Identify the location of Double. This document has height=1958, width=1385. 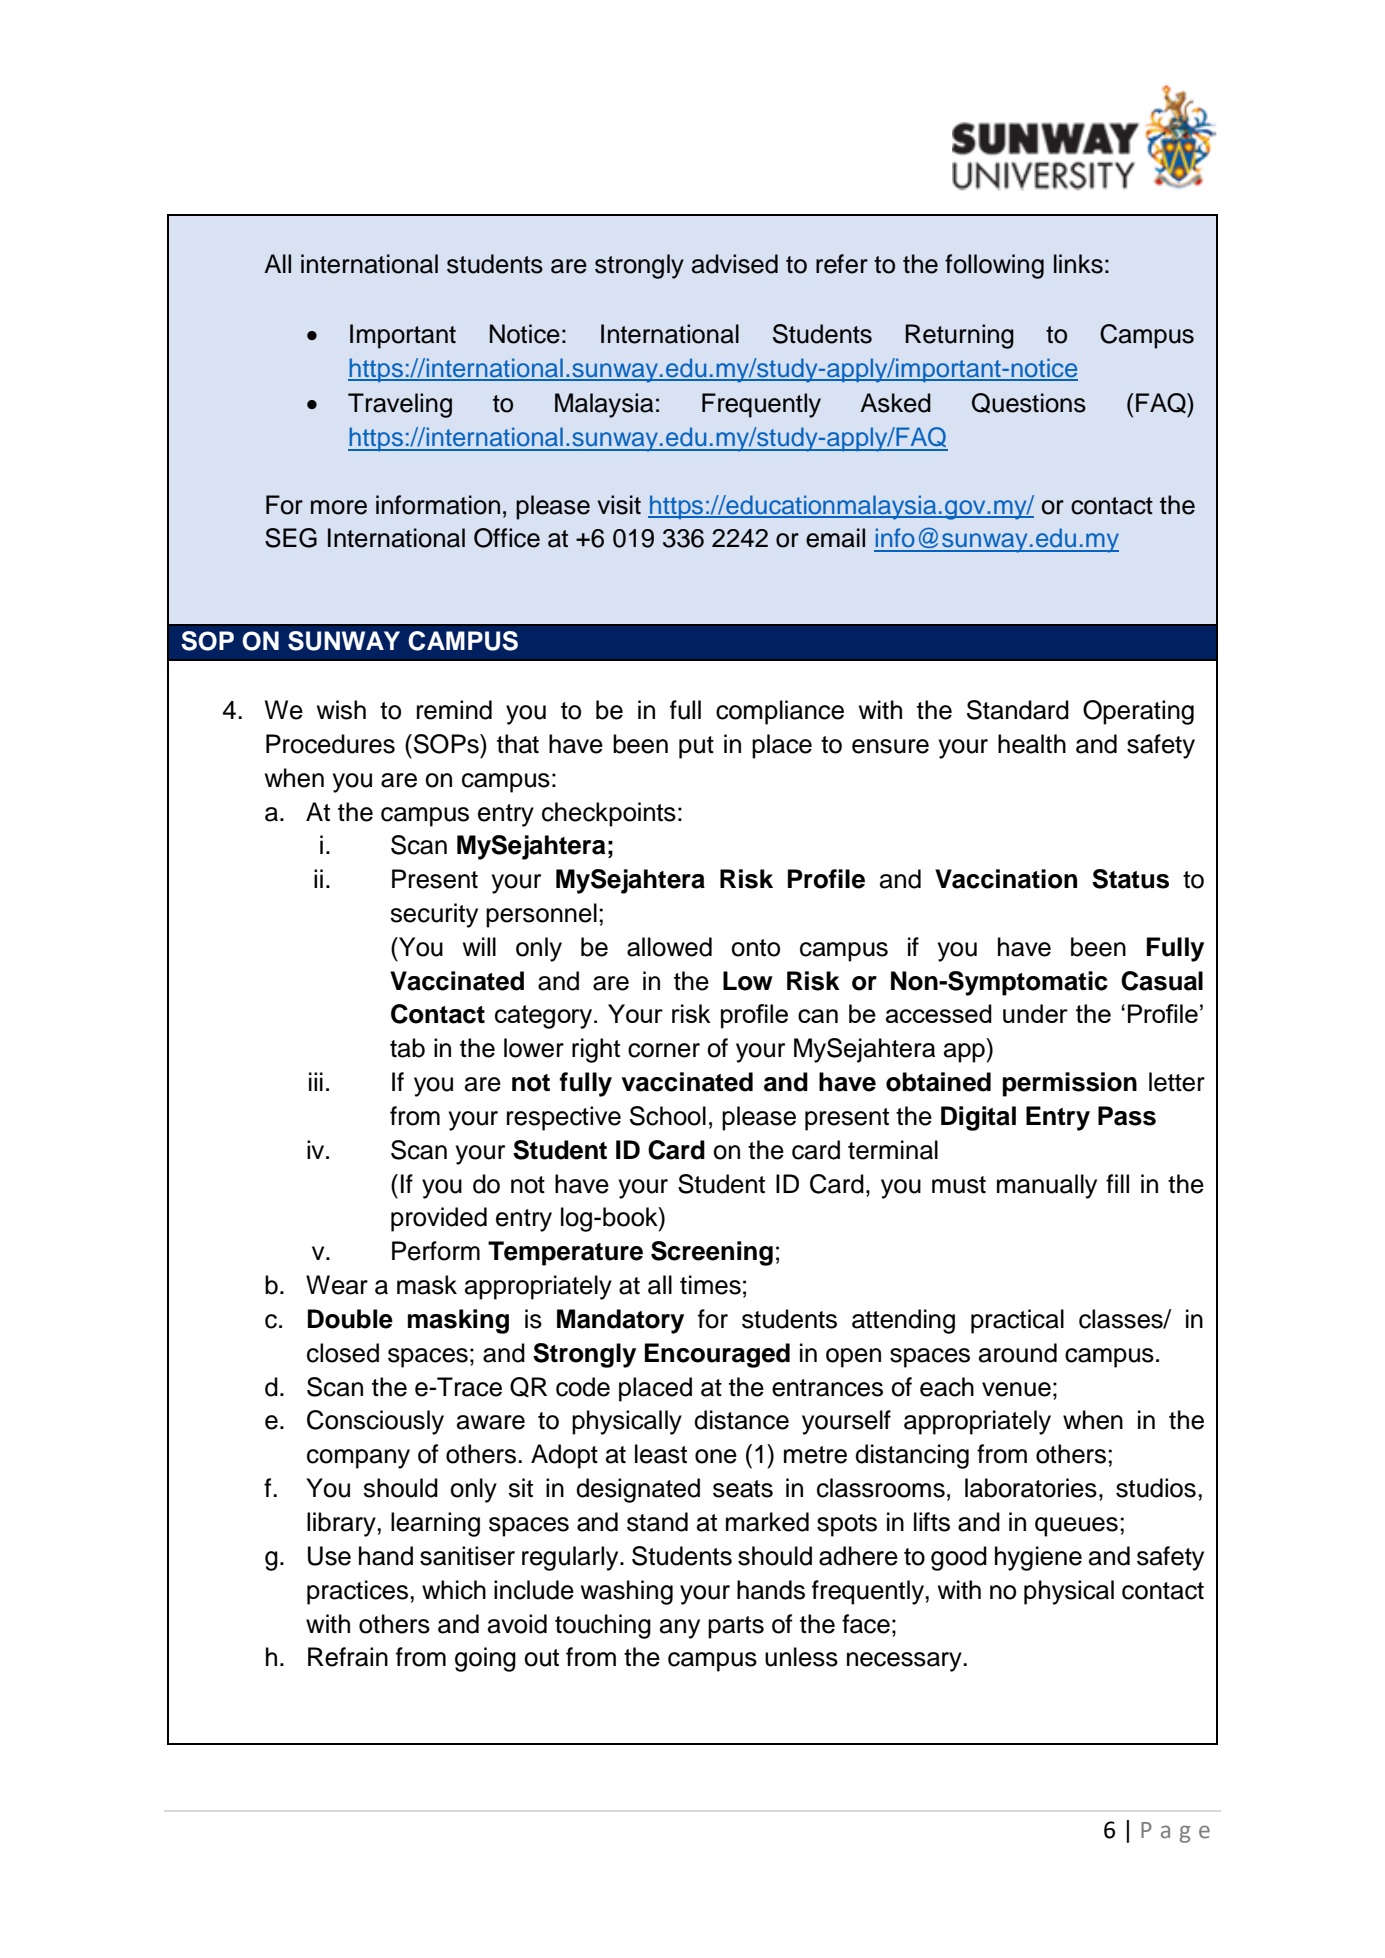
(350, 1319).
